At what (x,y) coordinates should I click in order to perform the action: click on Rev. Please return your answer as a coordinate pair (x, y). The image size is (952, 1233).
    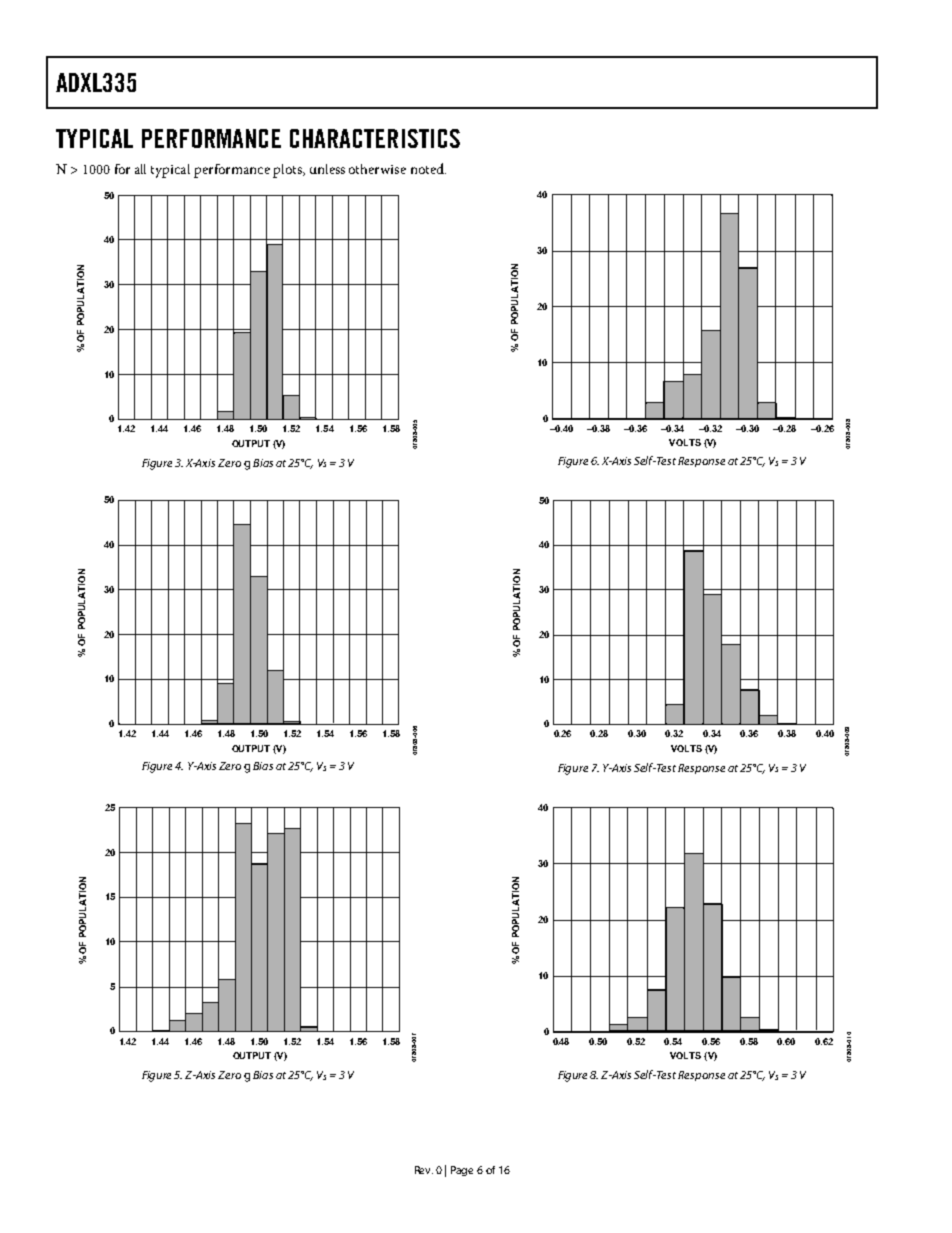
    Looking at the image, I should click on (424, 1170).
